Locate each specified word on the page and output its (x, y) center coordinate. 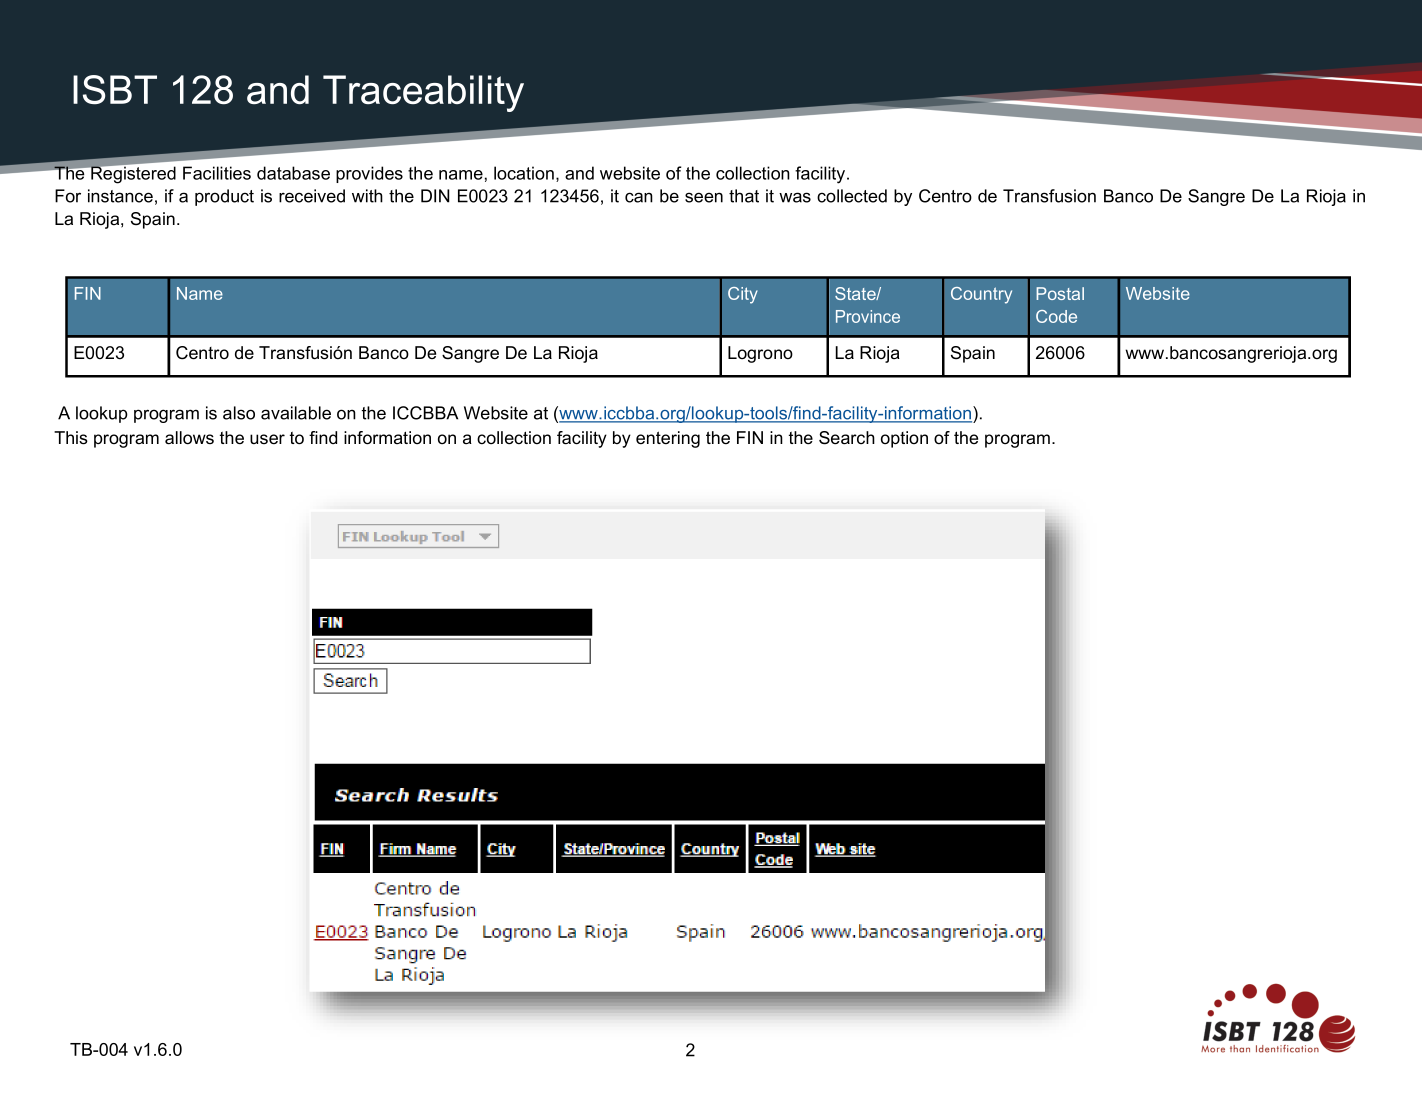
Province (868, 316)
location (524, 173)
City (743, 295)
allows (189, 438)
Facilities (217, 173)
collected (852, 196)
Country (981, 295)
